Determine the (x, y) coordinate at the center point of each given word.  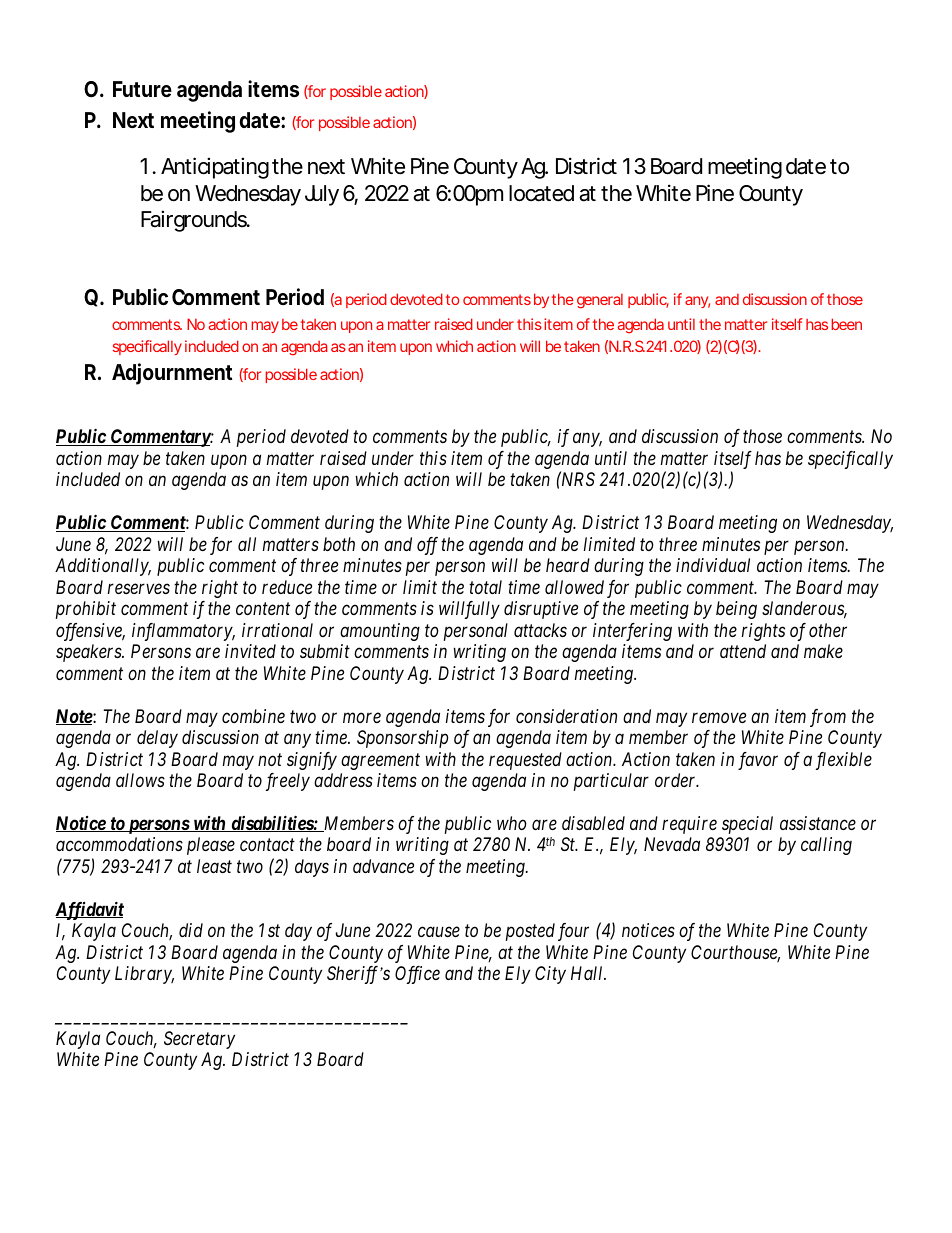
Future (142, 89)
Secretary (199, 1040)
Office (417, 975)
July (322, 195)
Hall (588, 973)
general (600, 301)
